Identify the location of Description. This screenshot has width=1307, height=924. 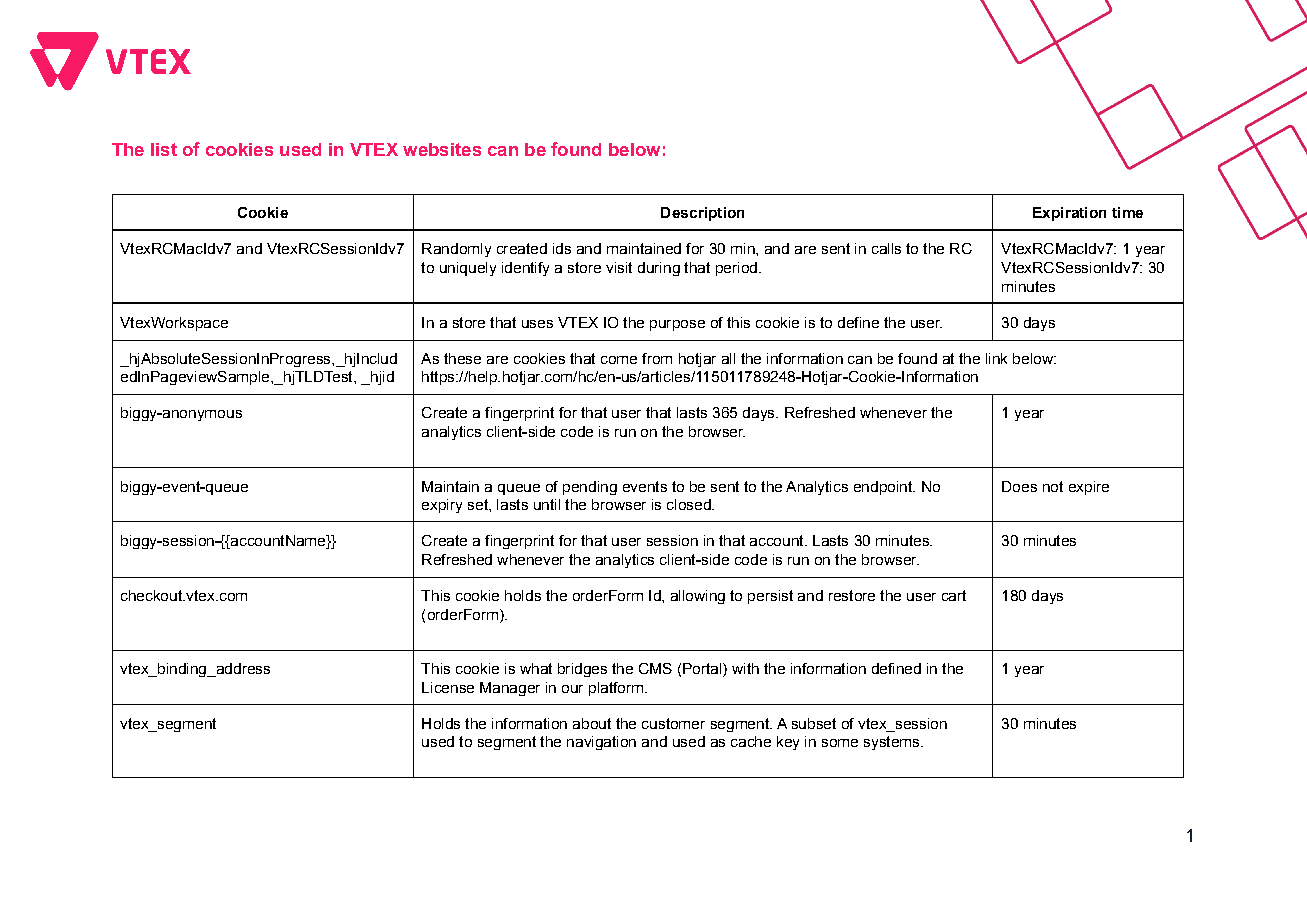
(702, 214).
